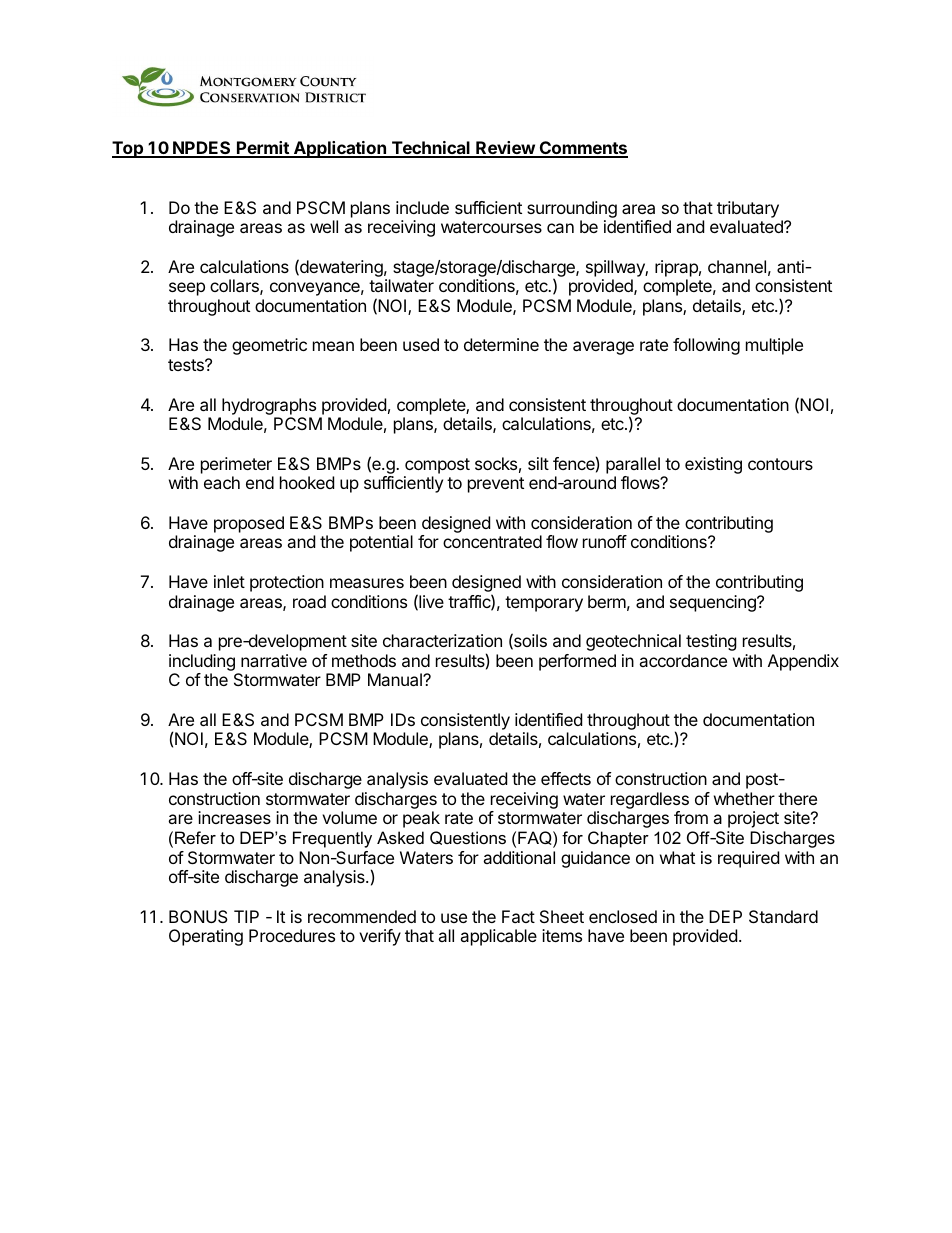 The width and height of the screenshot is (952, 1233). I want to click on Standard, so click(783, 916).
